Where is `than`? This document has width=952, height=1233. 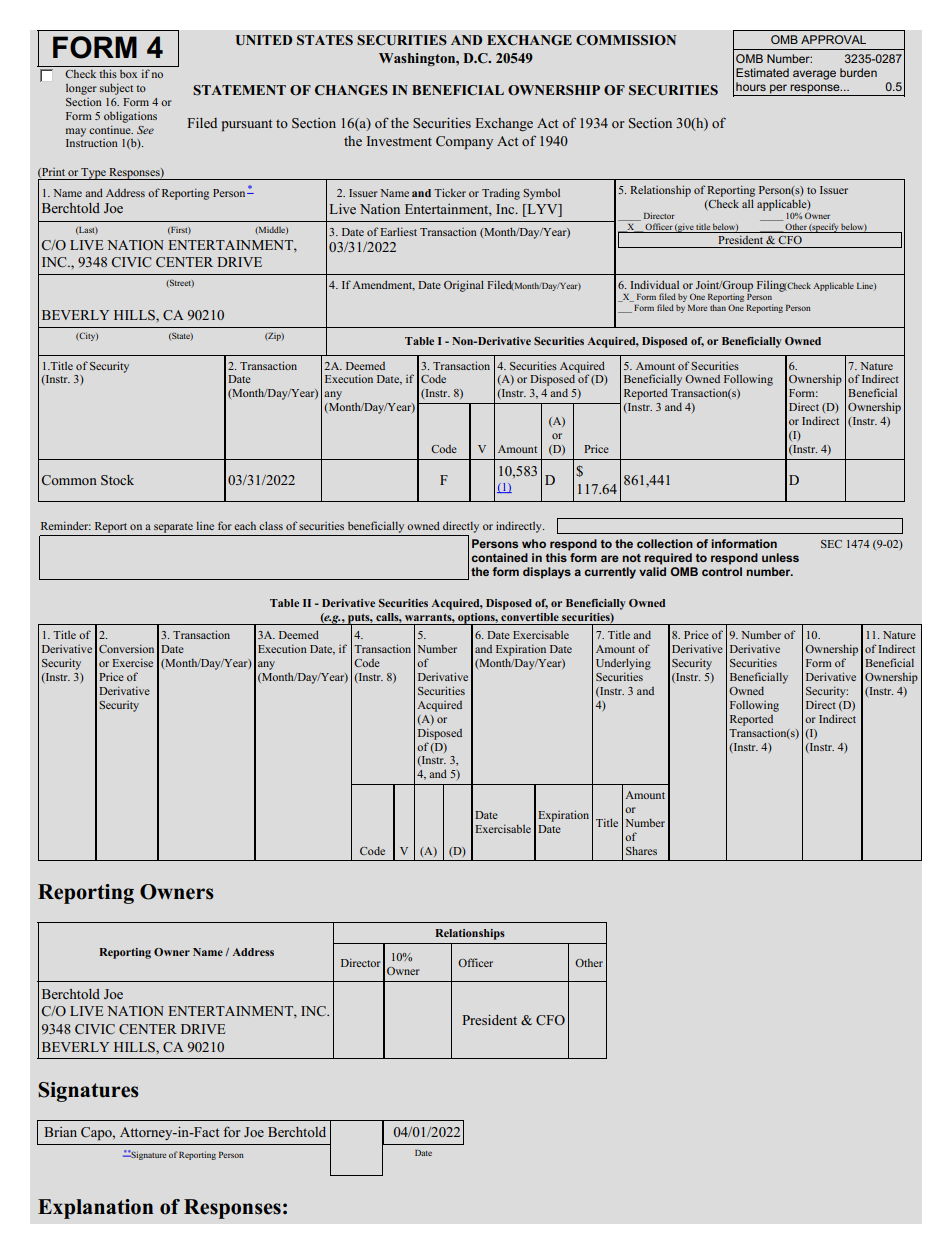 than is located at coordinates (718, 307).
